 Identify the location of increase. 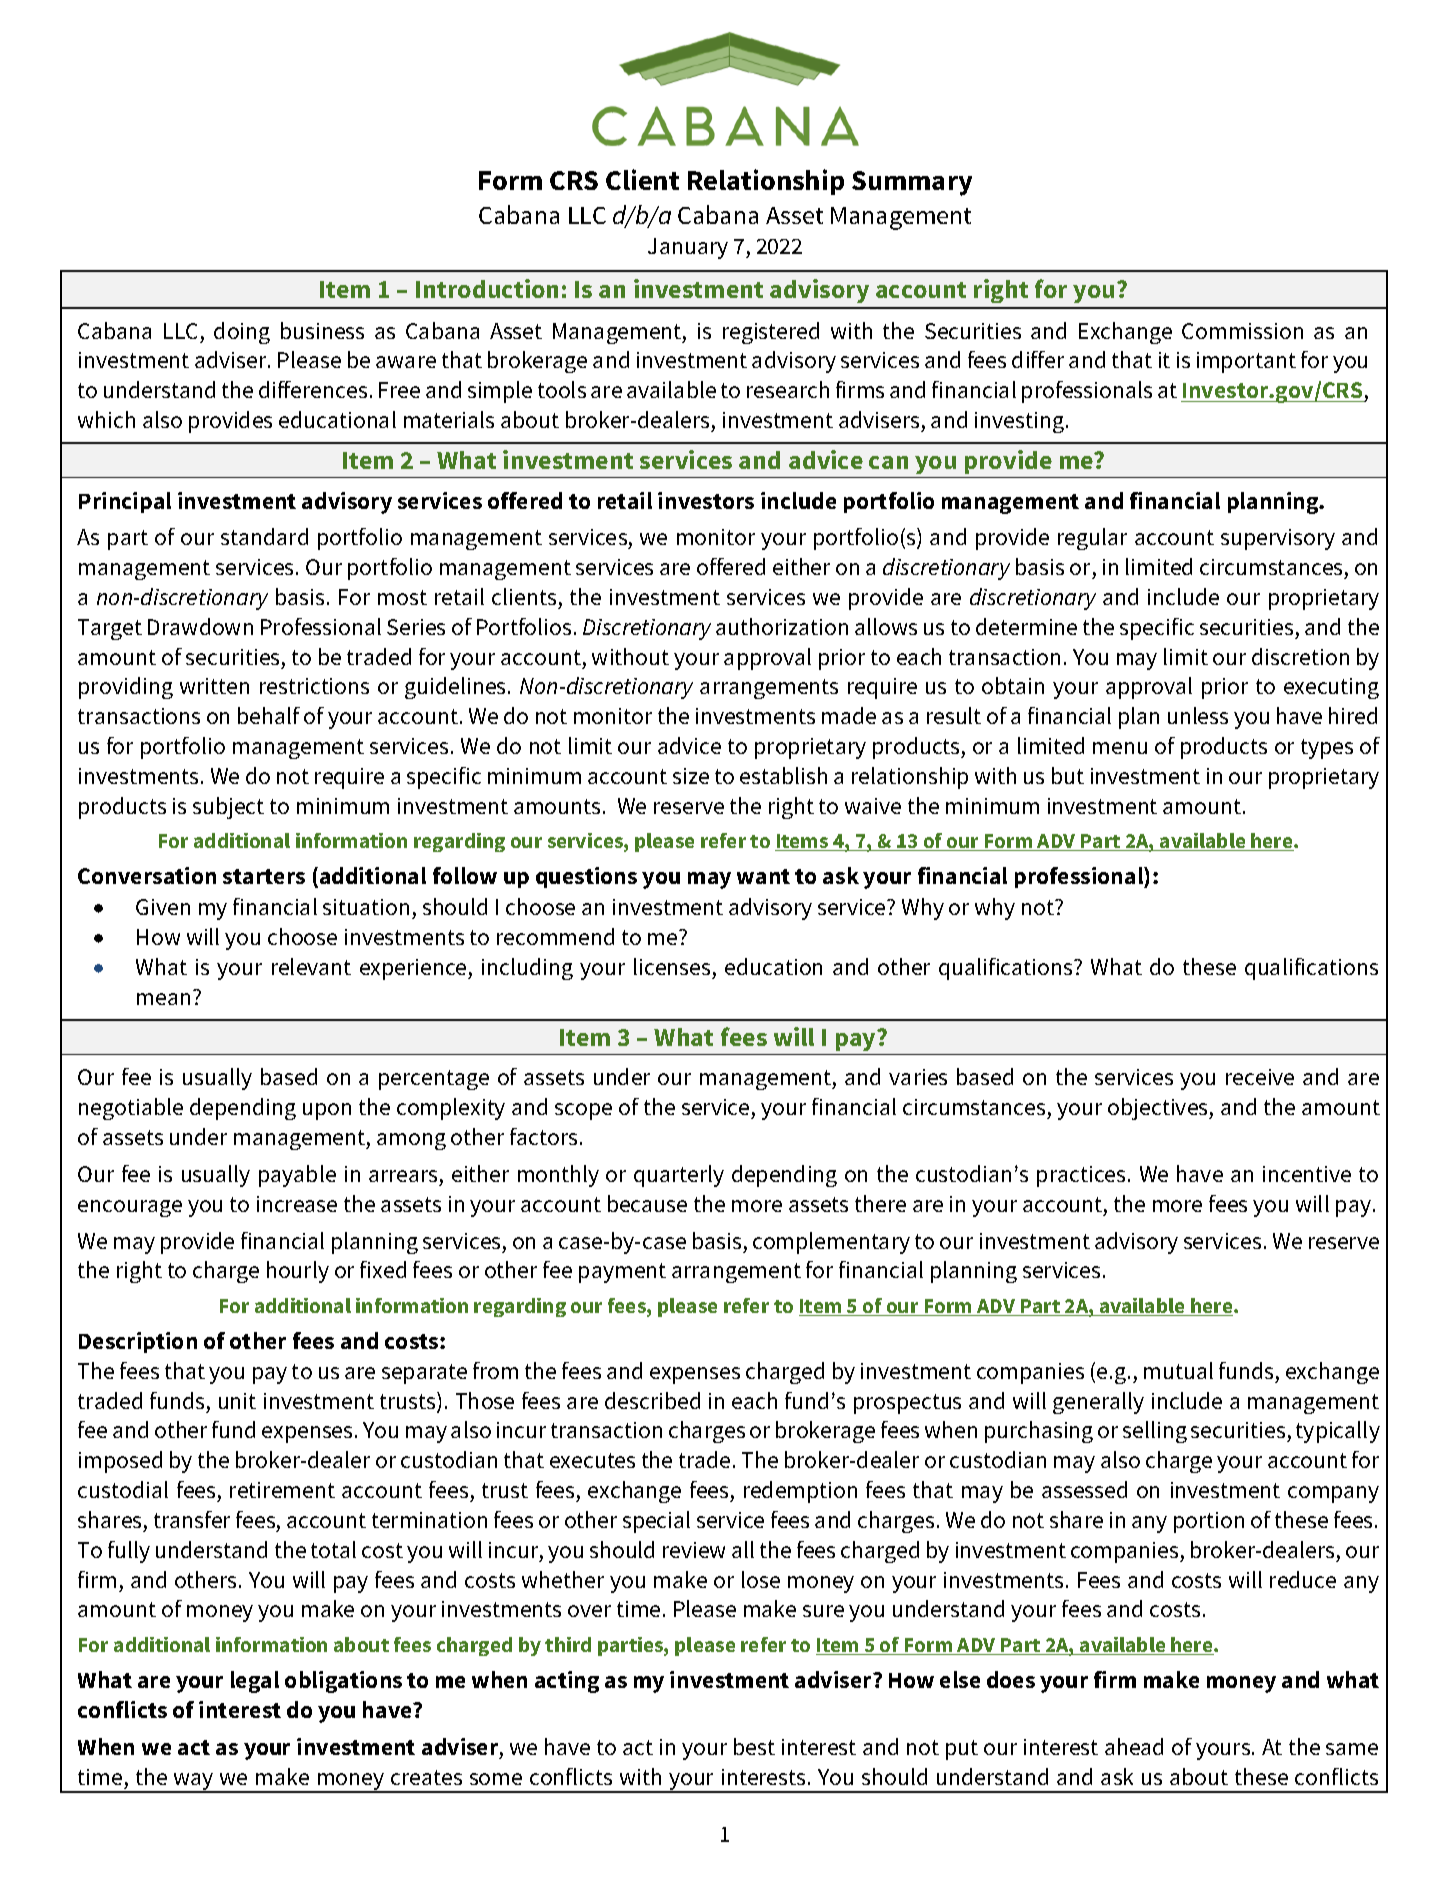
(297, 1204).
